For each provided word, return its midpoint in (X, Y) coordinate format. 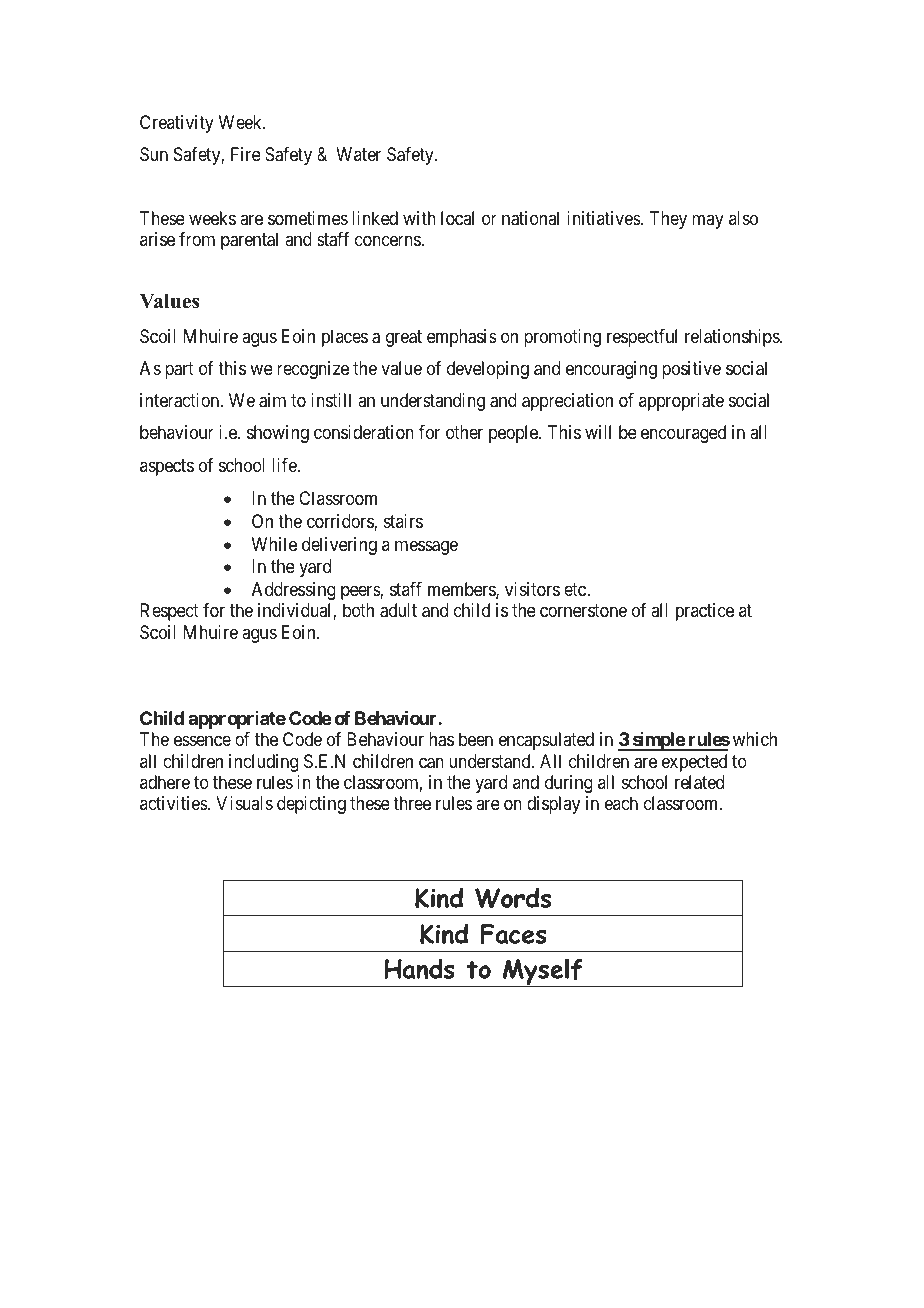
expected (694, 763)
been (476, 739)
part (179, 370)
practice (705, 612)
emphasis (462, 338)
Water (358, 154)
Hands (419, 968)
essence (202, 741)
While (274, 544)
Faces (514, 934)
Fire (246, 154)
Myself (542, 972)
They (668, 220)
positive (691, 370)
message (426, 547)
